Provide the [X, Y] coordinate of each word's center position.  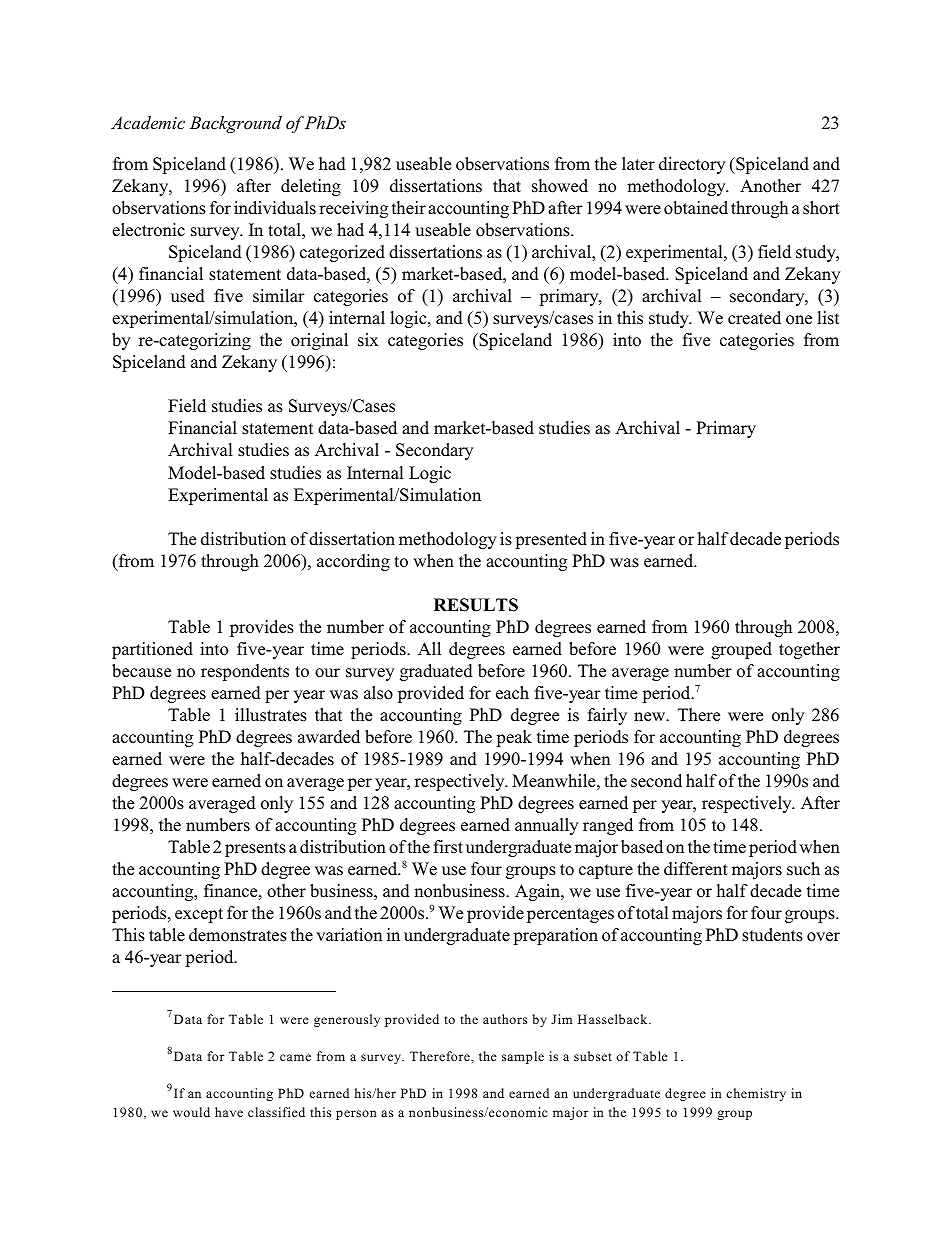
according [353, 562]
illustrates [271, 715]
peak [514, 738]
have [229, 1112]
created [754, 318]
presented [551, 540]
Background [236, 124]
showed [560, 186]
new [651, 716]
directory [692, 165]
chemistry [756, 1094]
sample [523, 1057]
